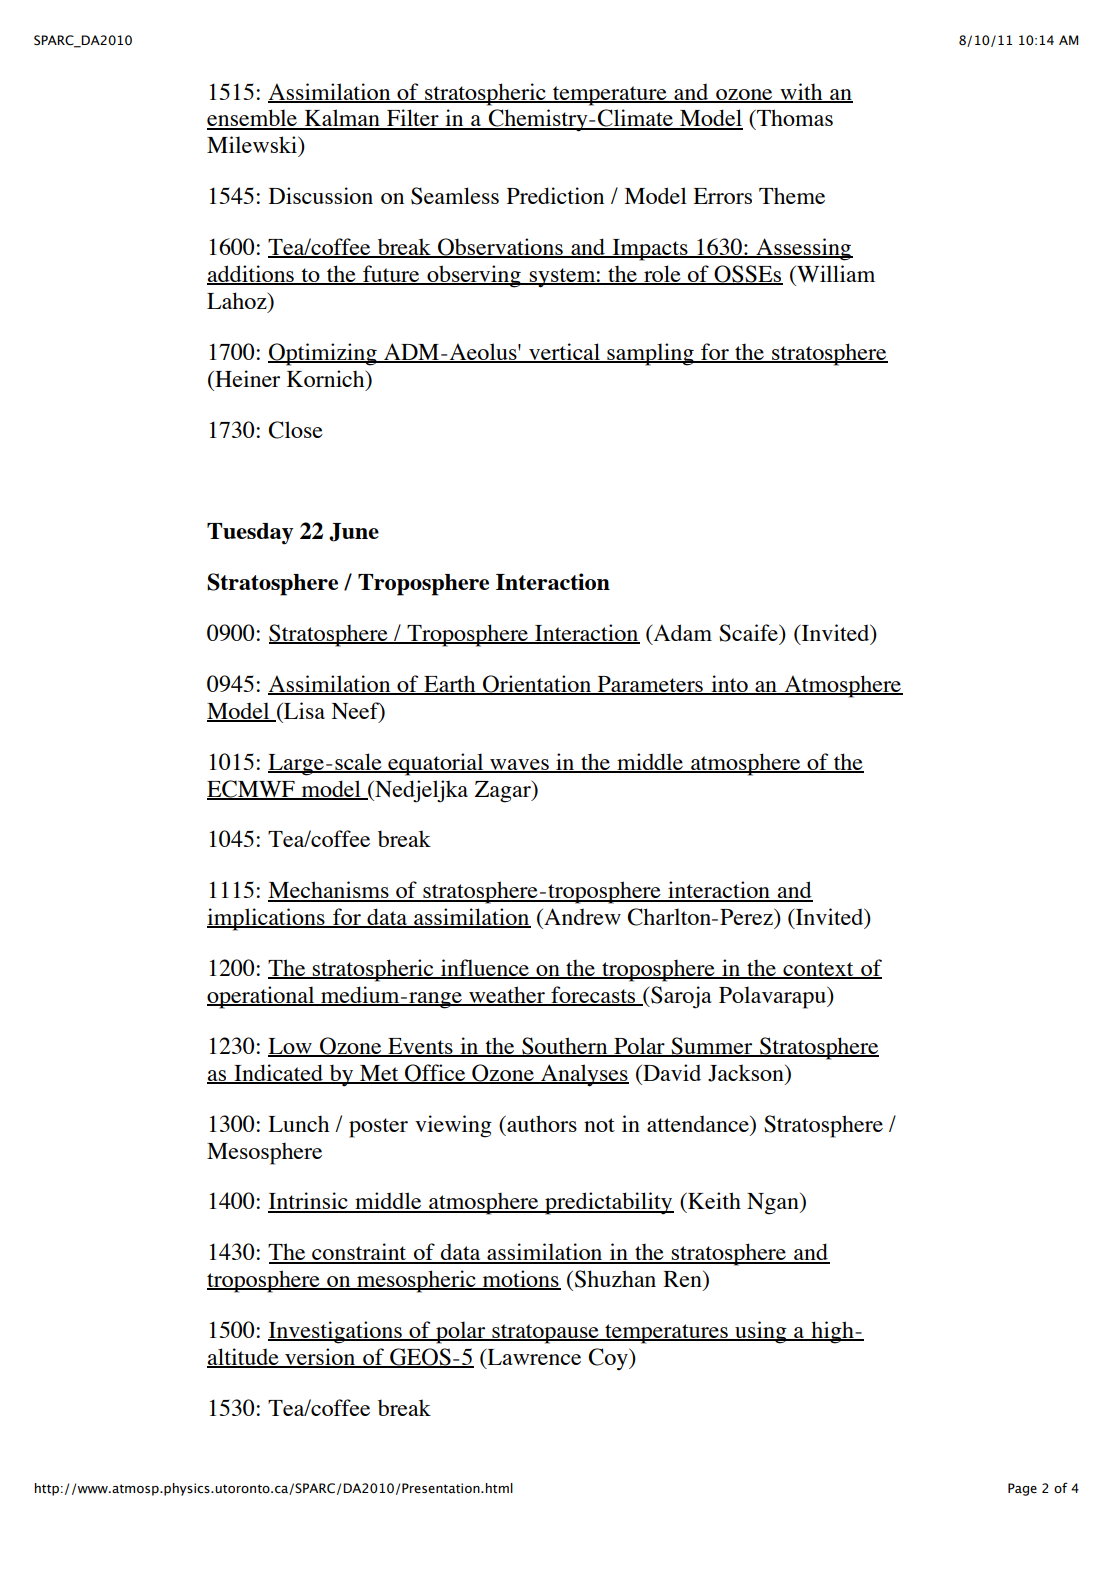  What do you see at coordinates (555, 195) in the image?
I see `Prediction` at bounding box center [555, 195].
